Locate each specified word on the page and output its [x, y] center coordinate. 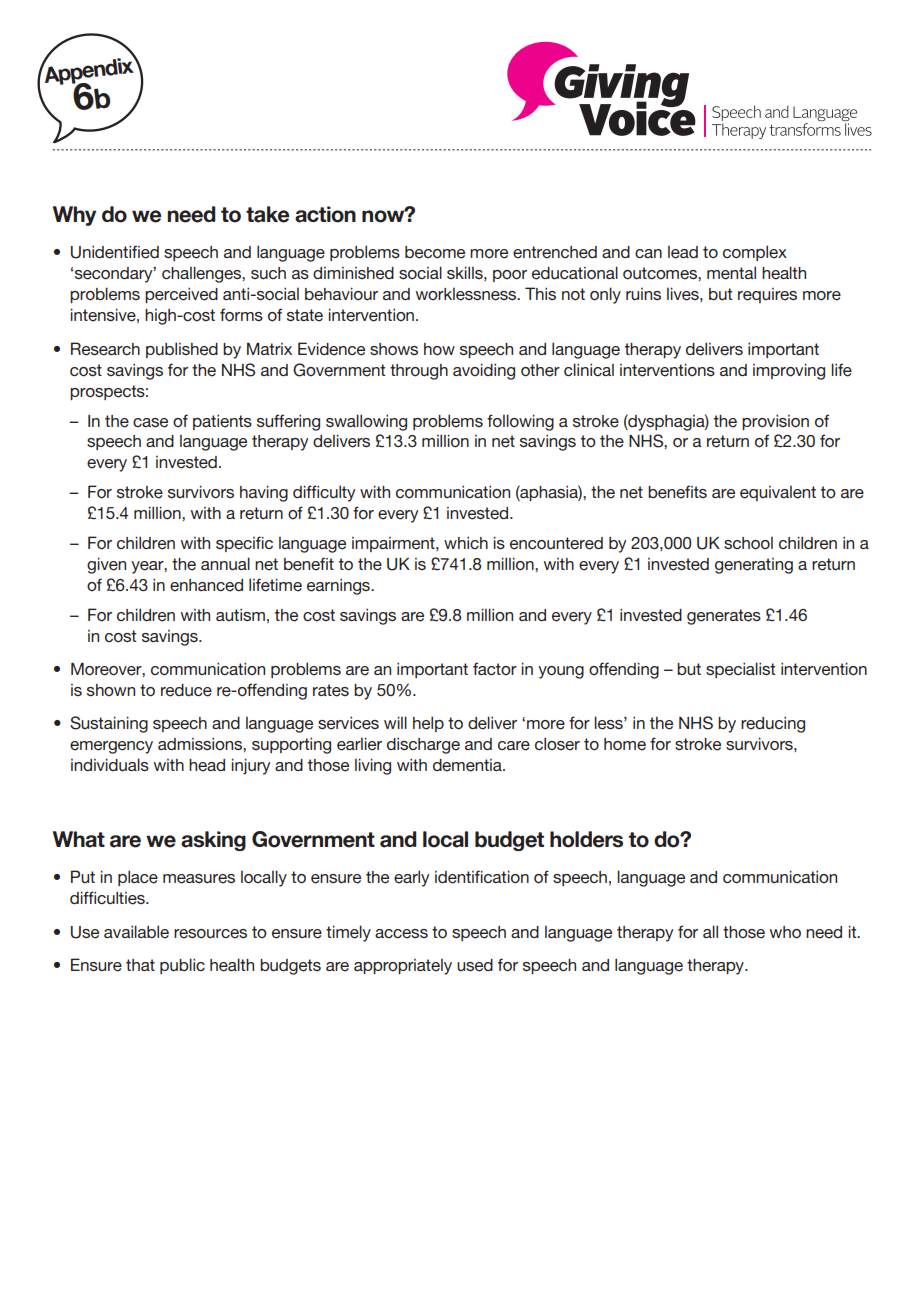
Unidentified [115, 252]
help [428, 724]
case [150, 423]
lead [683, 252]
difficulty [324, 493]
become [435, 252]
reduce [186, 690]
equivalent [778, 493]
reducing [773, 724]
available [136, 932]
